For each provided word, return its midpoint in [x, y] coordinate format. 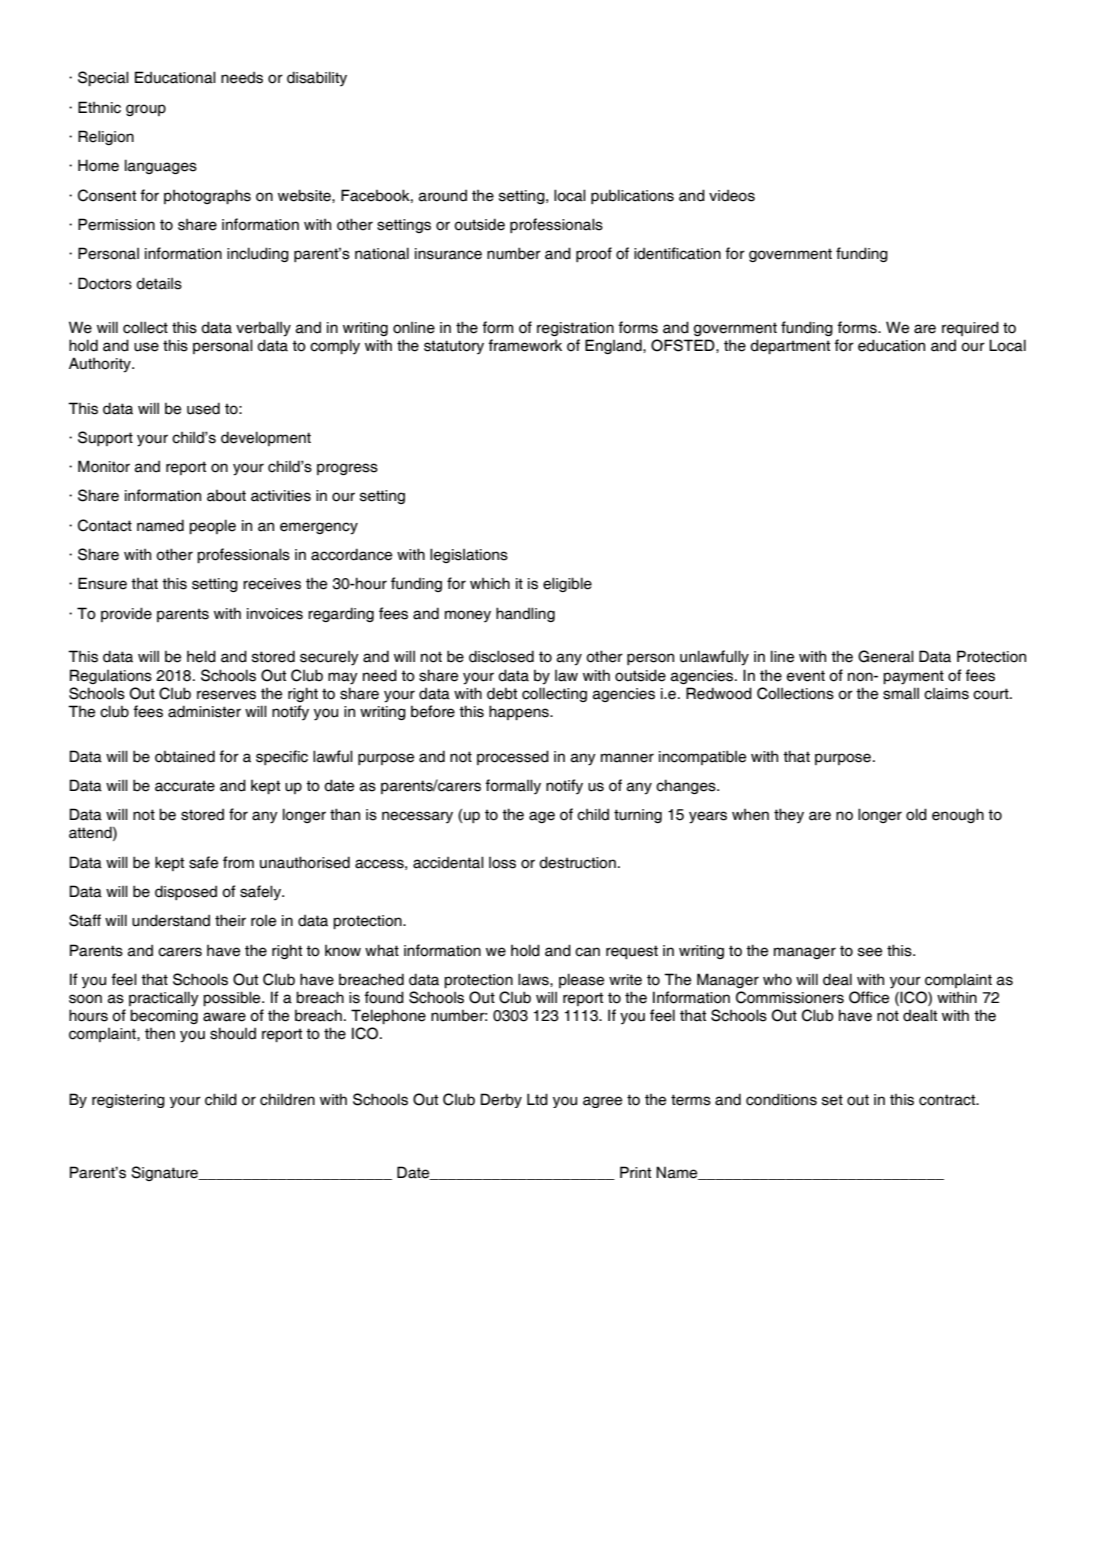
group [146, 110]
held [201, 656]
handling [525, 614]
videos [732, 196]
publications [632, 196]
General [886, 656]
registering [128, 1101]
